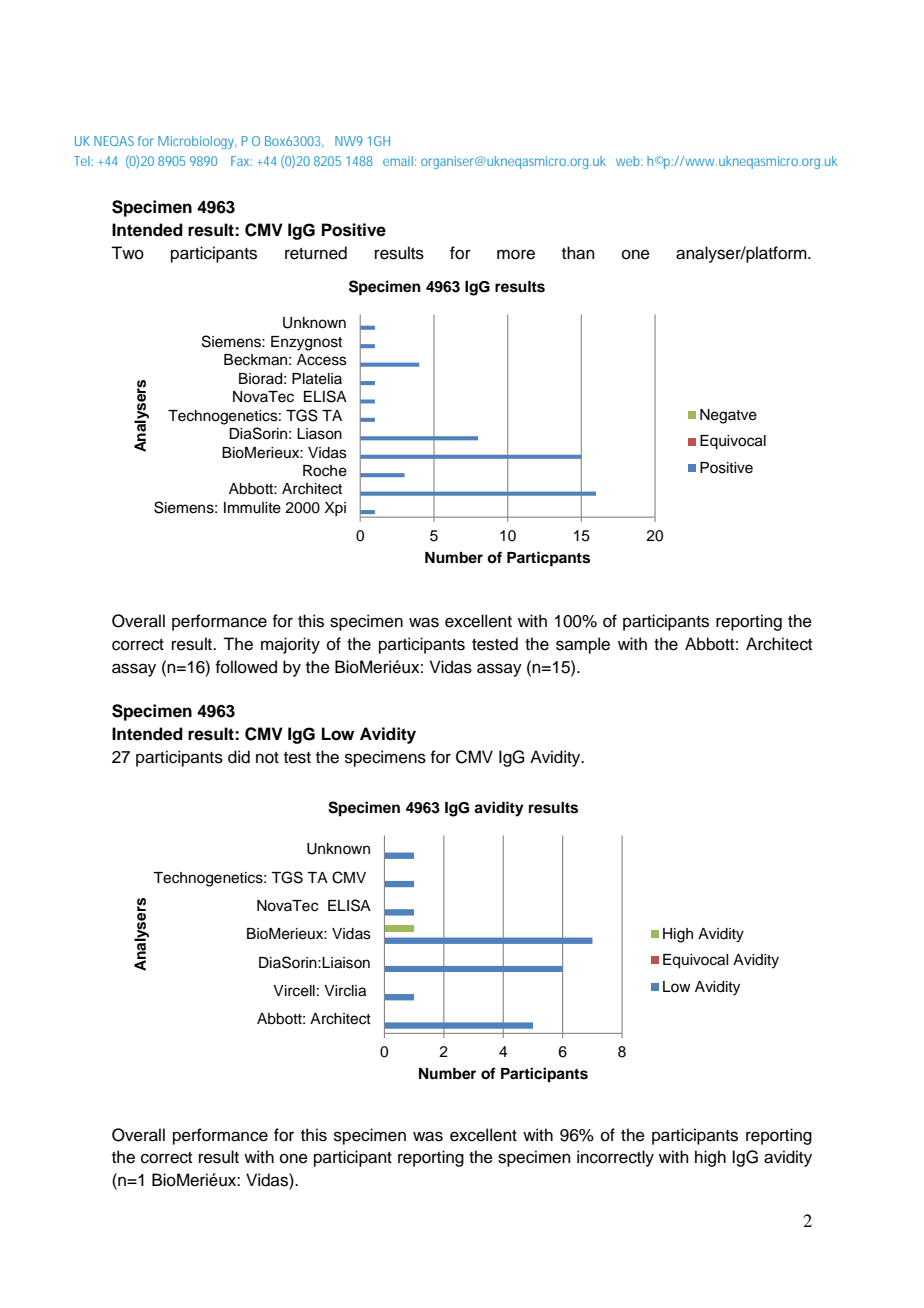 The image size is (924, 1308). Describe the element at coordinates (197, 142) in the page. I see `Microbiology` at that location.
